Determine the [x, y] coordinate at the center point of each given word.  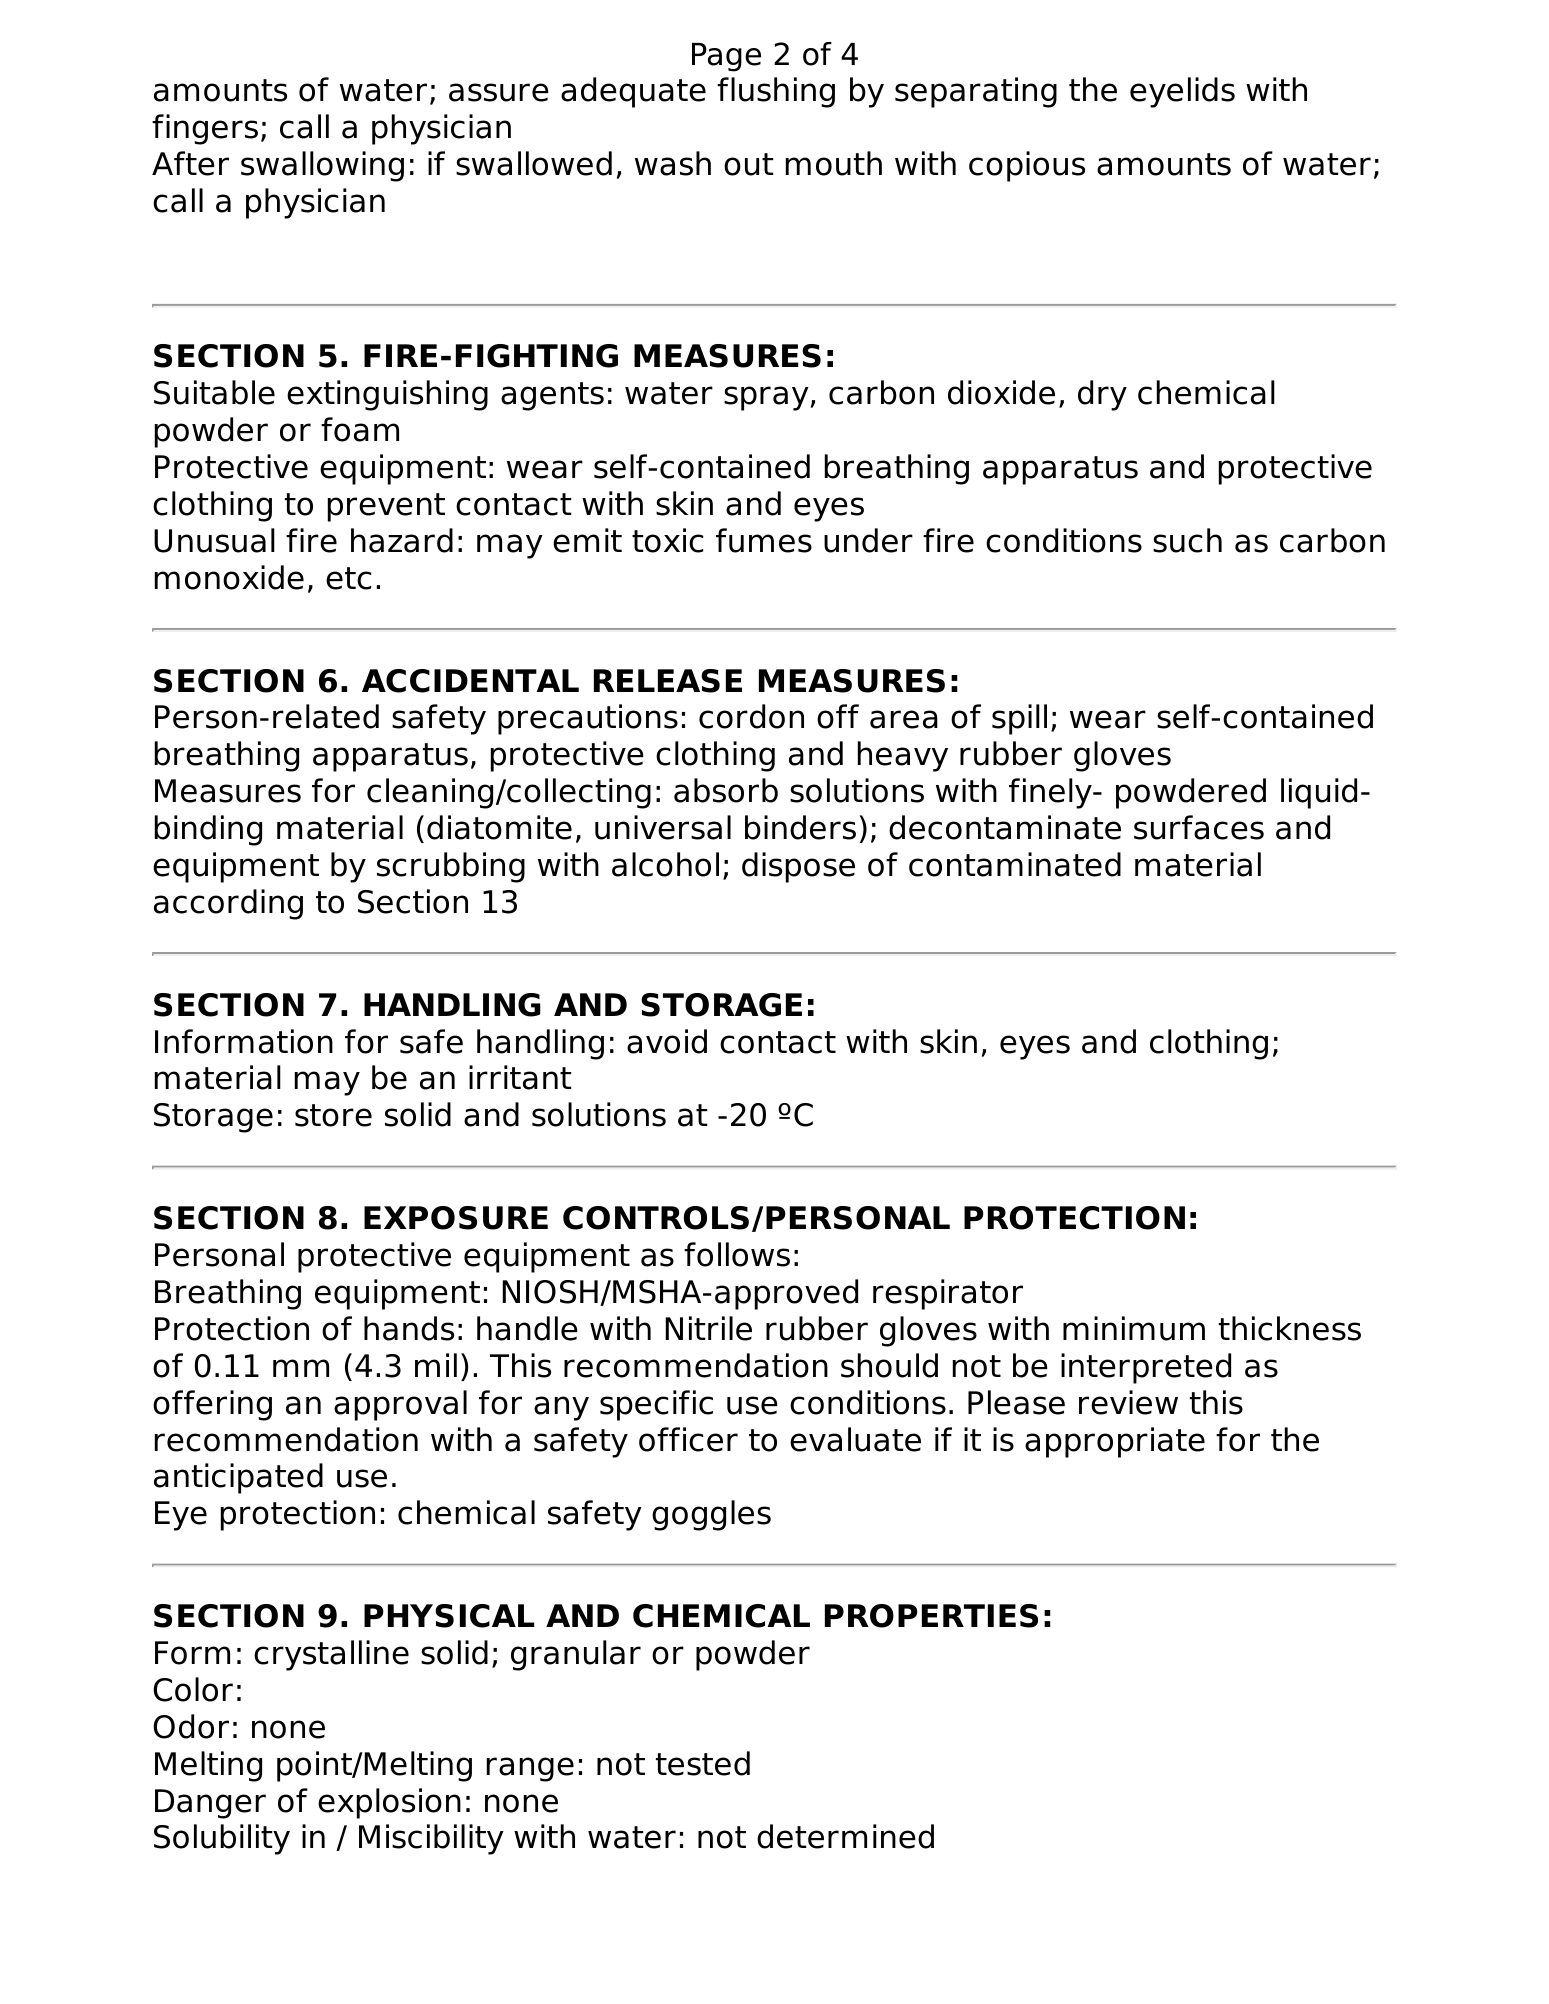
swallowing [322, 166]
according [228, 904]
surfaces [1199, 827]
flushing [776, 92]
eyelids [1182, 92]
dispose [798, 867]
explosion [389, 1803]
